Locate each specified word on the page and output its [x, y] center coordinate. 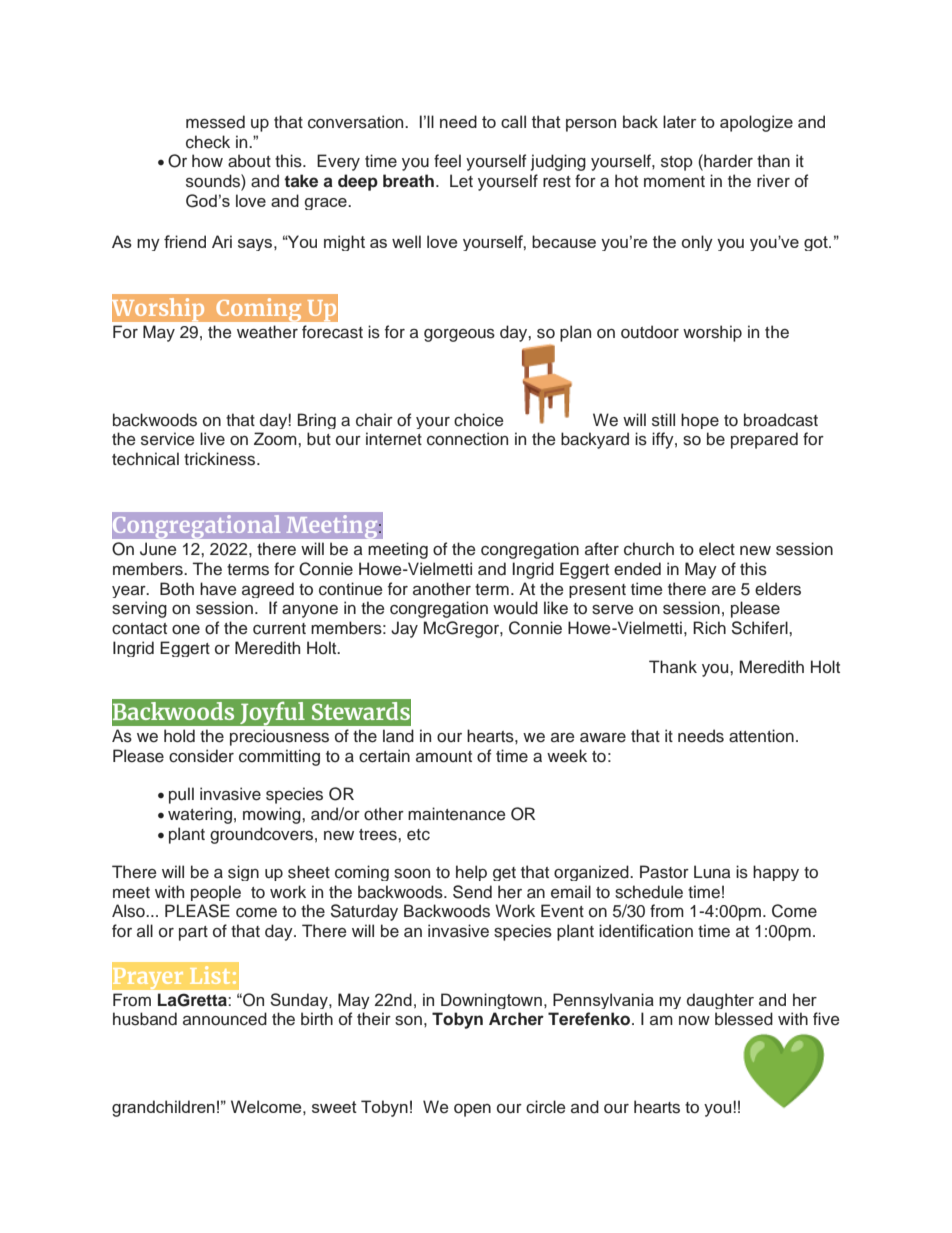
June [158, 549]
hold [179, 736]
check [208, 142]
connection [467, 439]
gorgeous [459, 335]
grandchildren [163, 1108]
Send [472, 892]
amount [444, 757]
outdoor [650, 332]
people [216, 893]
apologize [756, 123]
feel [447, 161]
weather [267, 332]
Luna [712, 871]
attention [761, 736]
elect [717, 549]
